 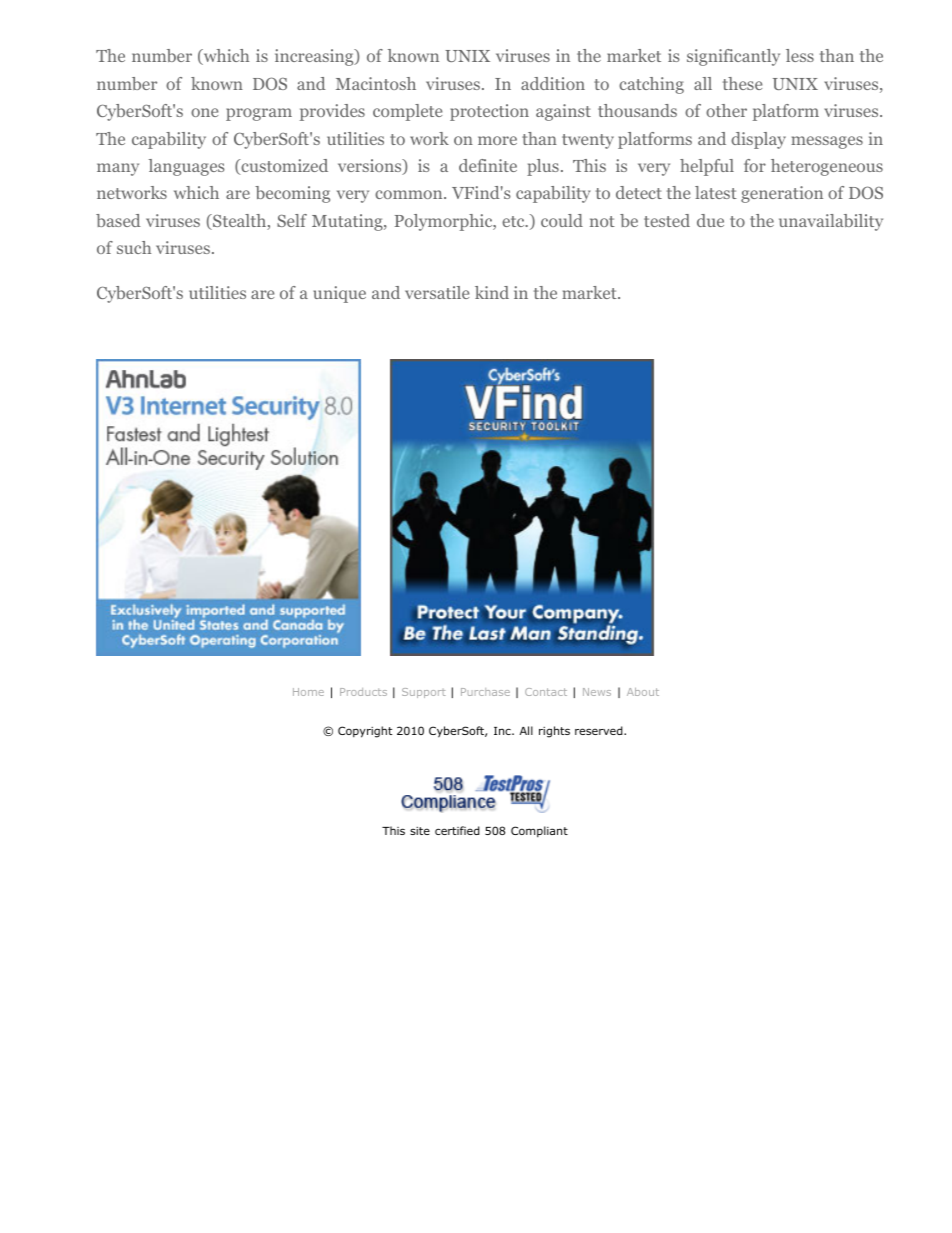 What do you see at coordinates (204, 112) in the document?
I see `one` at bounding box center [204, 112].
